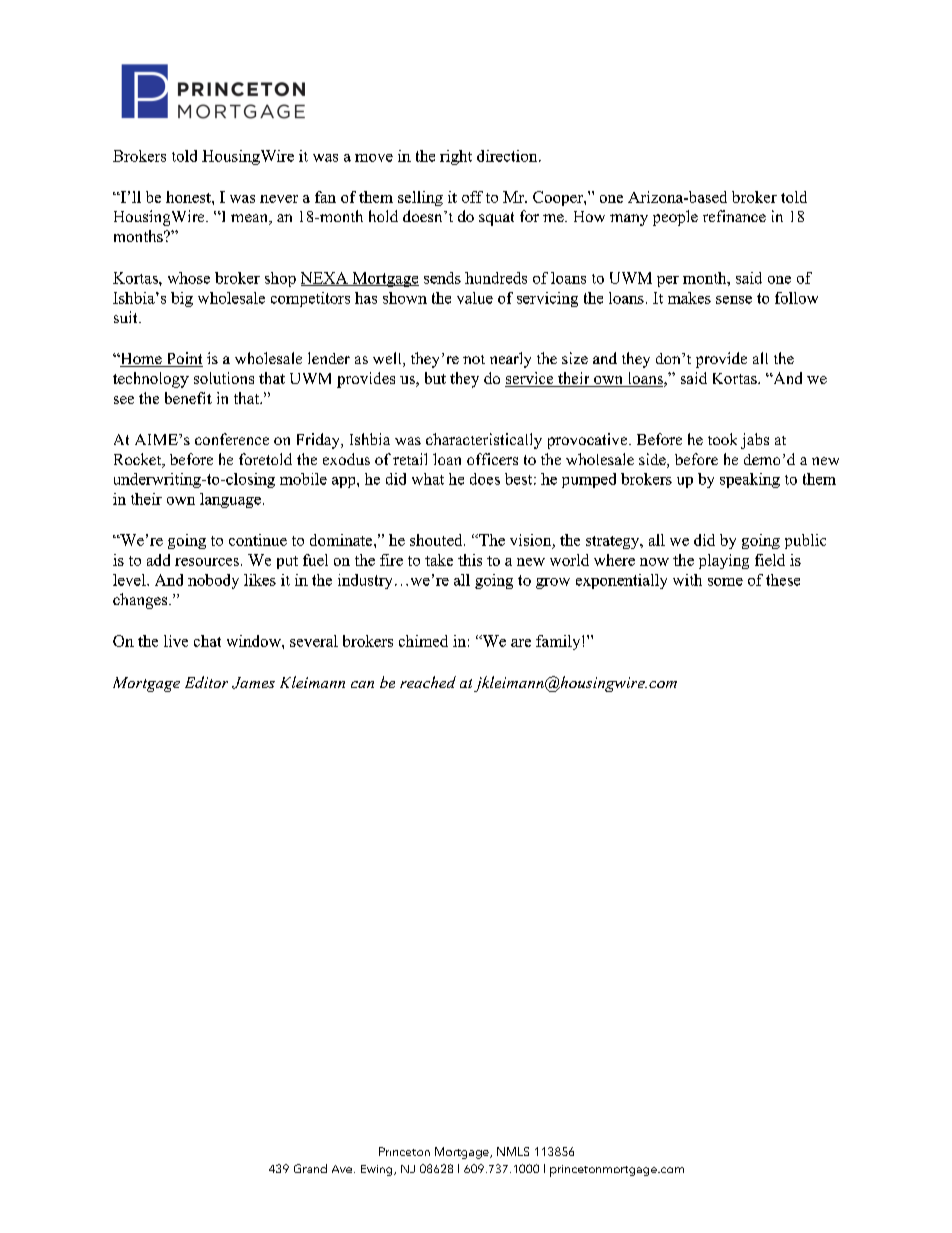 The width and height of the page is (952, 1233). What do you see at coordinates (734, 216) in the page?
I see `refinance` at bounding box center [734, 216].
